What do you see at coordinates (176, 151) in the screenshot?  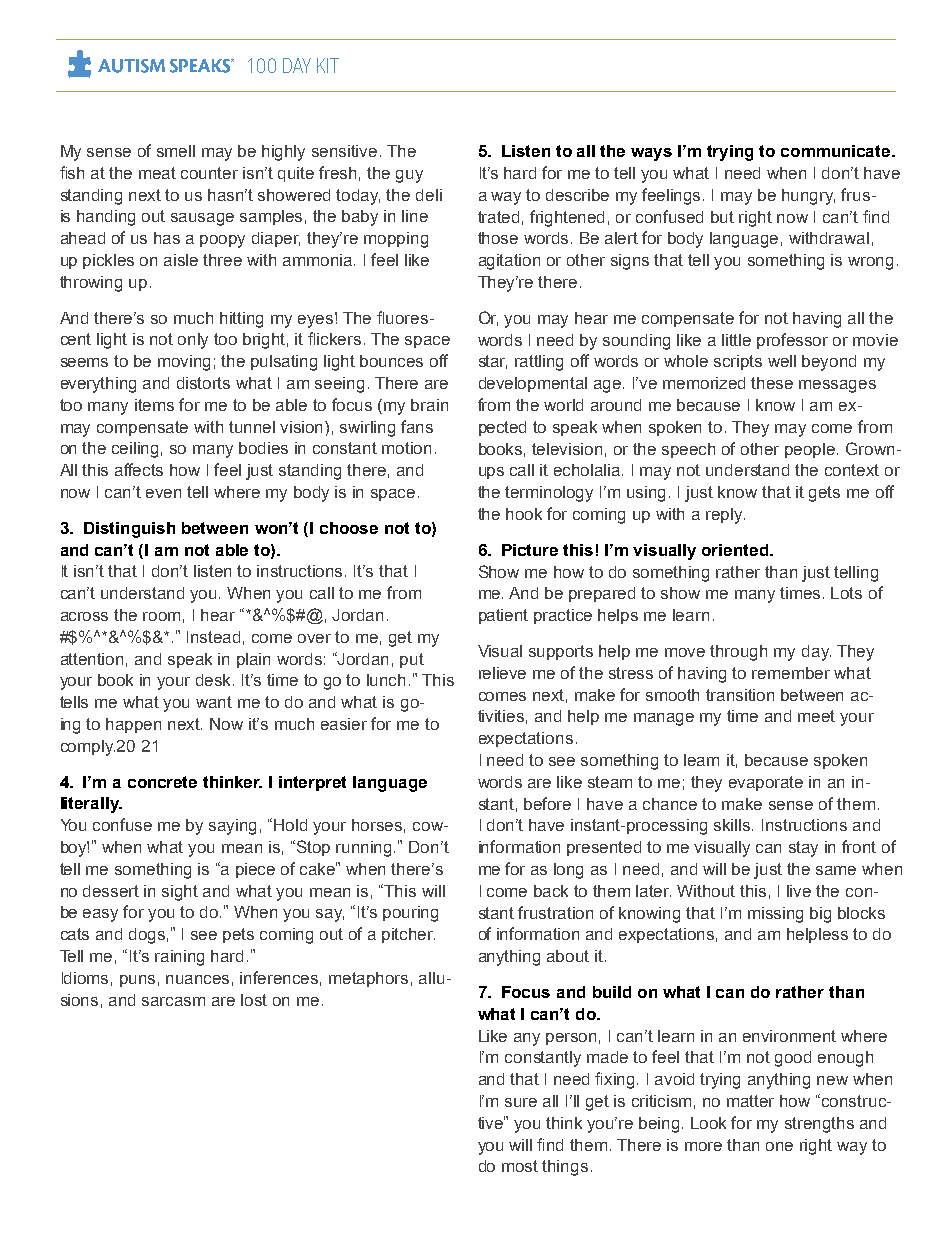 I see `smell` at bounding box center [176, 151].
